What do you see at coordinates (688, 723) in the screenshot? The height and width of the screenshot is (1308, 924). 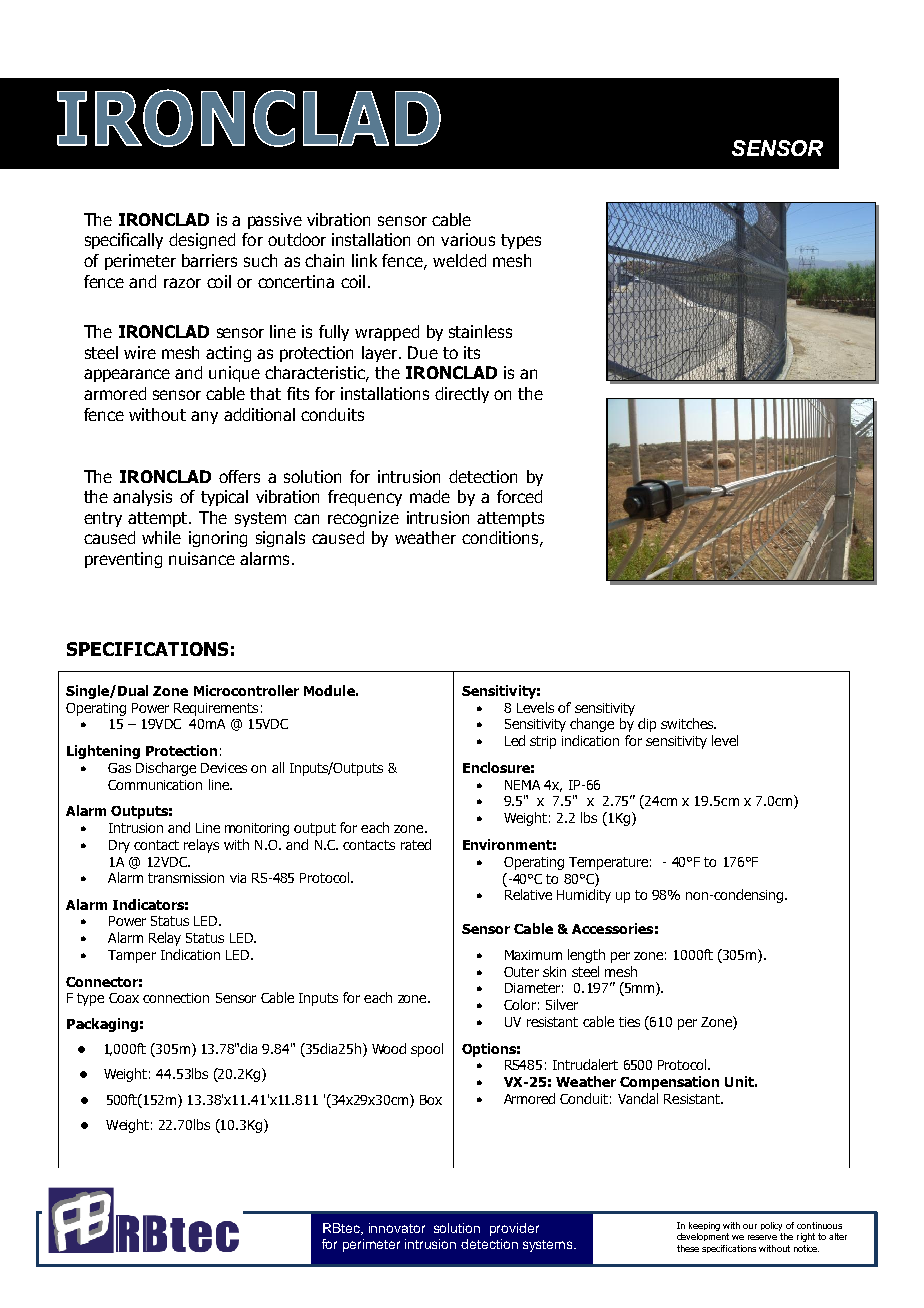 I see `switches` at bounding box center [688, 723].
